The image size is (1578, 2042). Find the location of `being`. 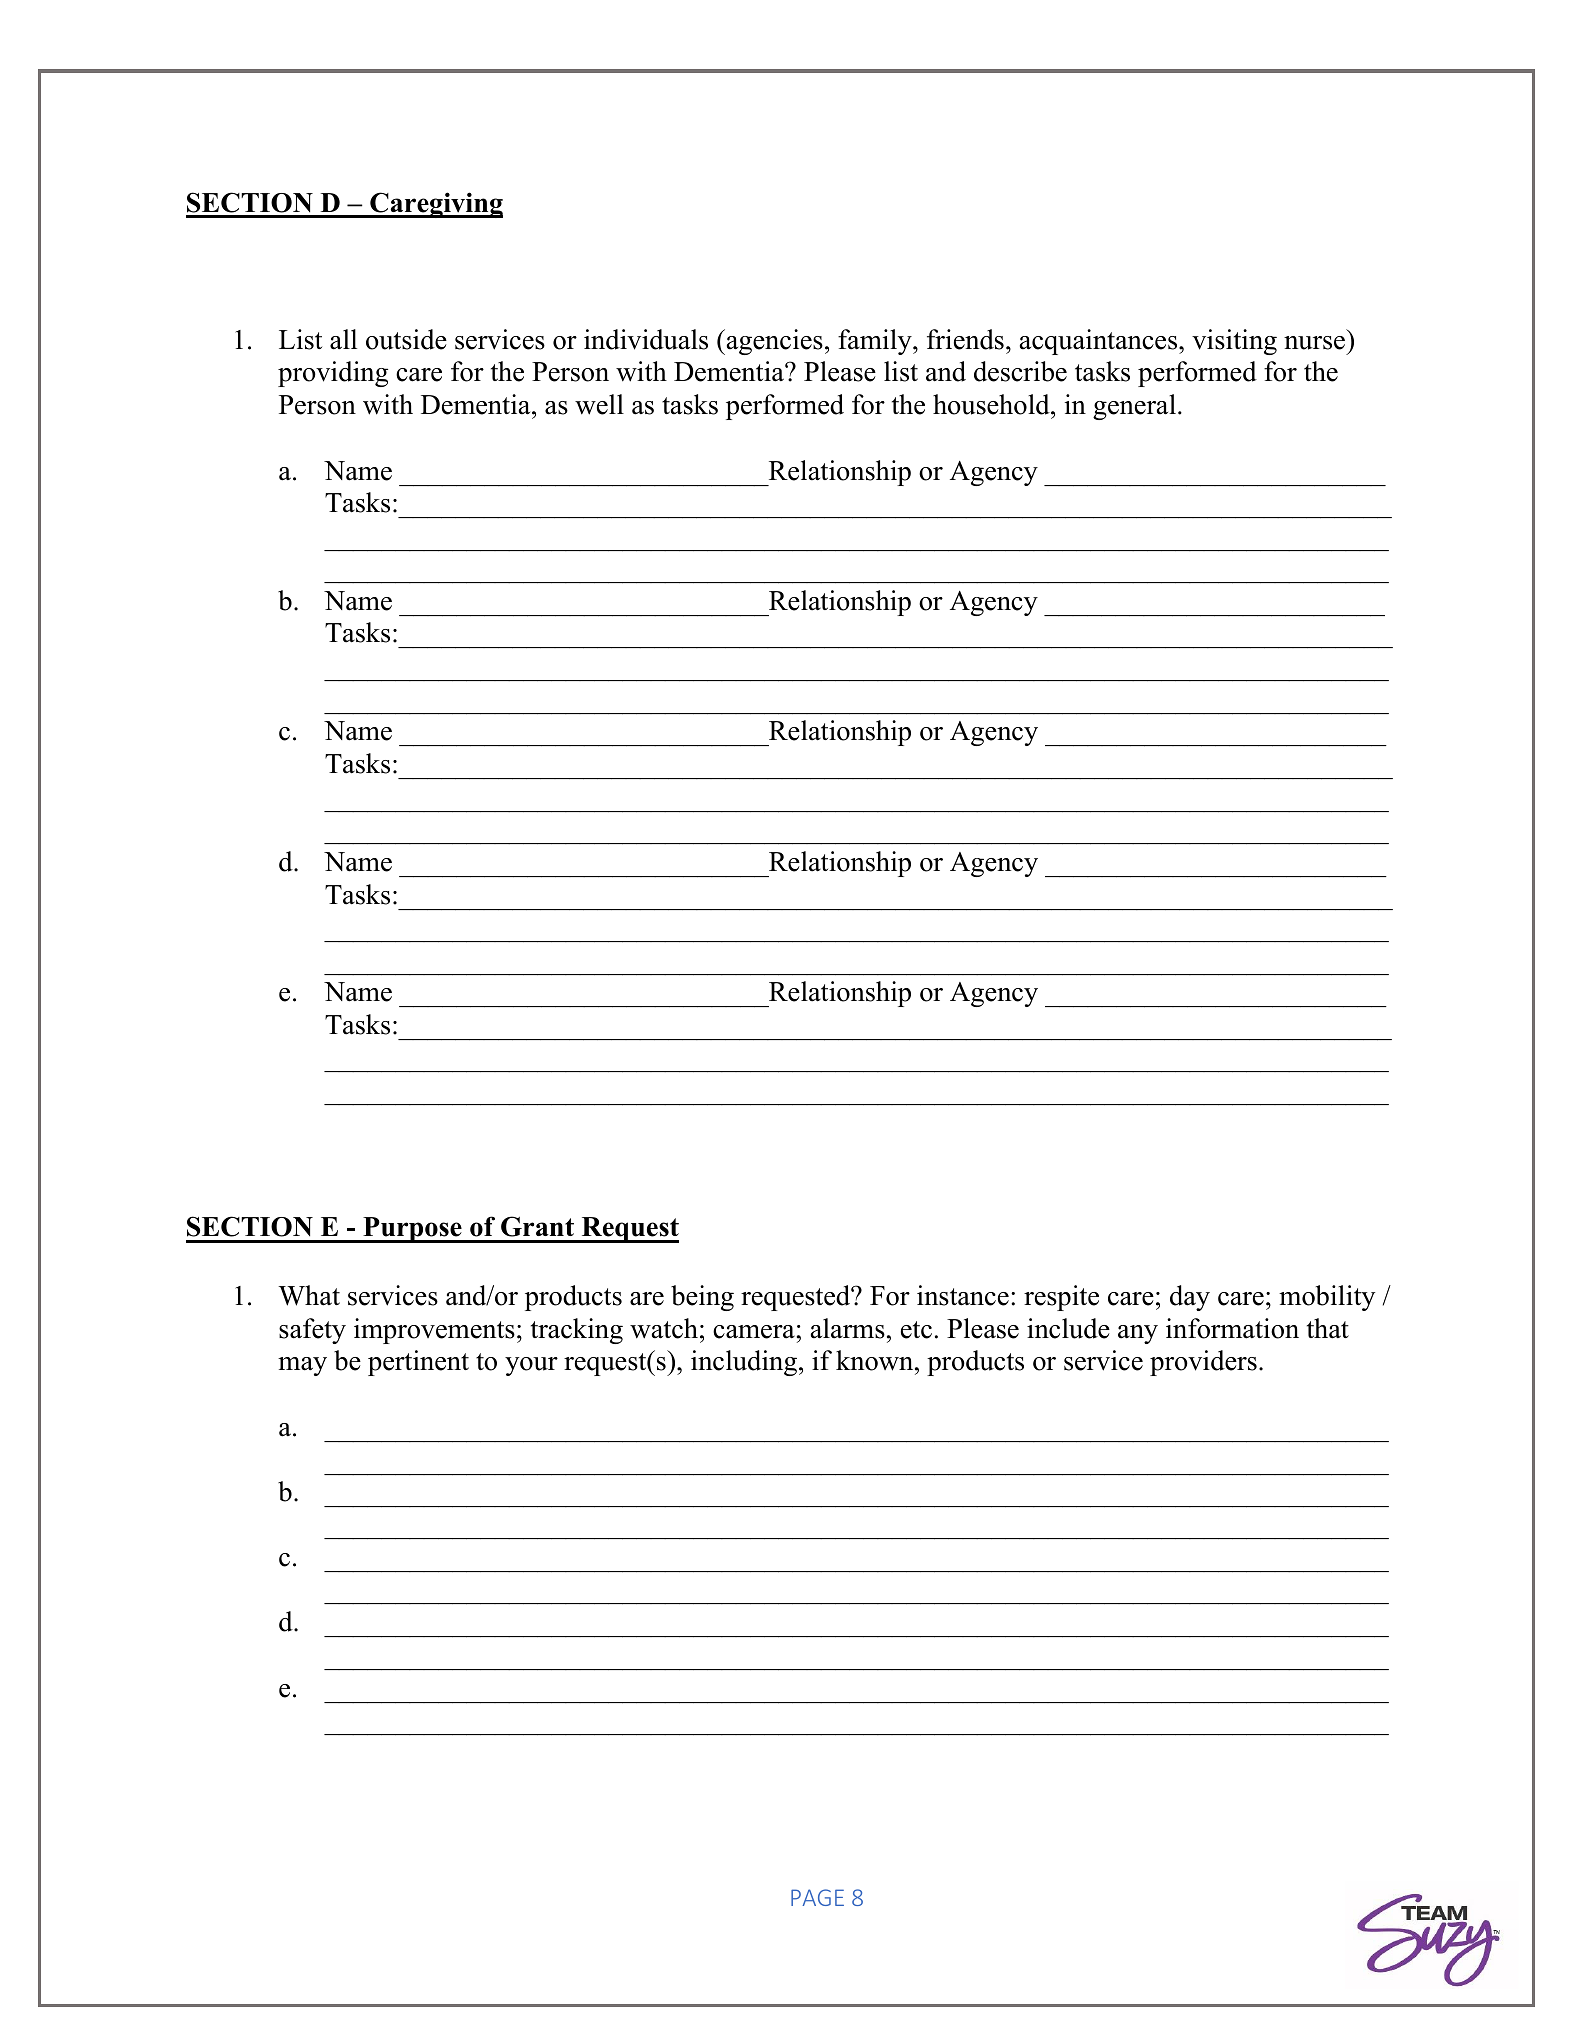

being is located at coordinates (702, 1298).
